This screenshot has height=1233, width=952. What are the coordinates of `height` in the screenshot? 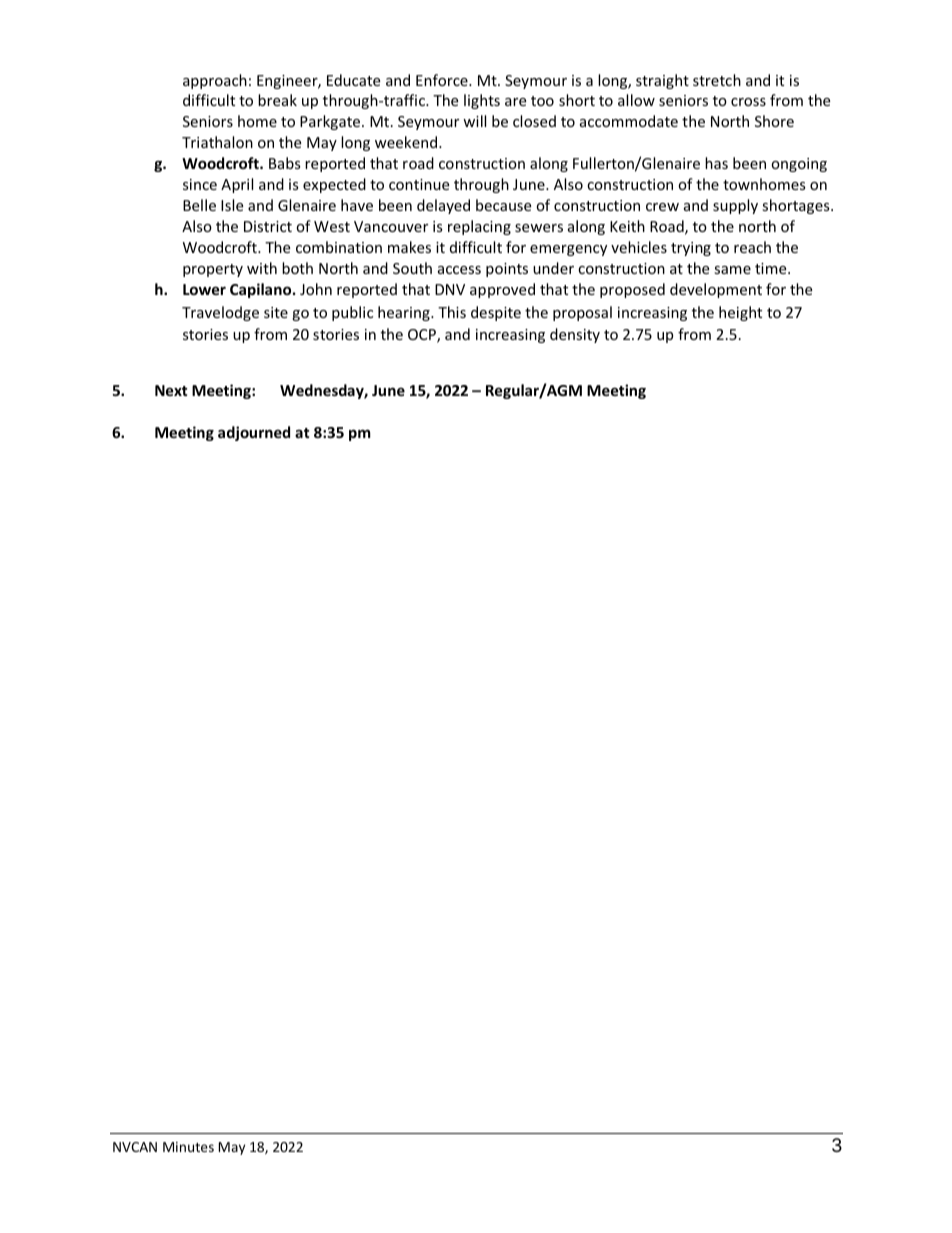 It's located at (740, 313).
